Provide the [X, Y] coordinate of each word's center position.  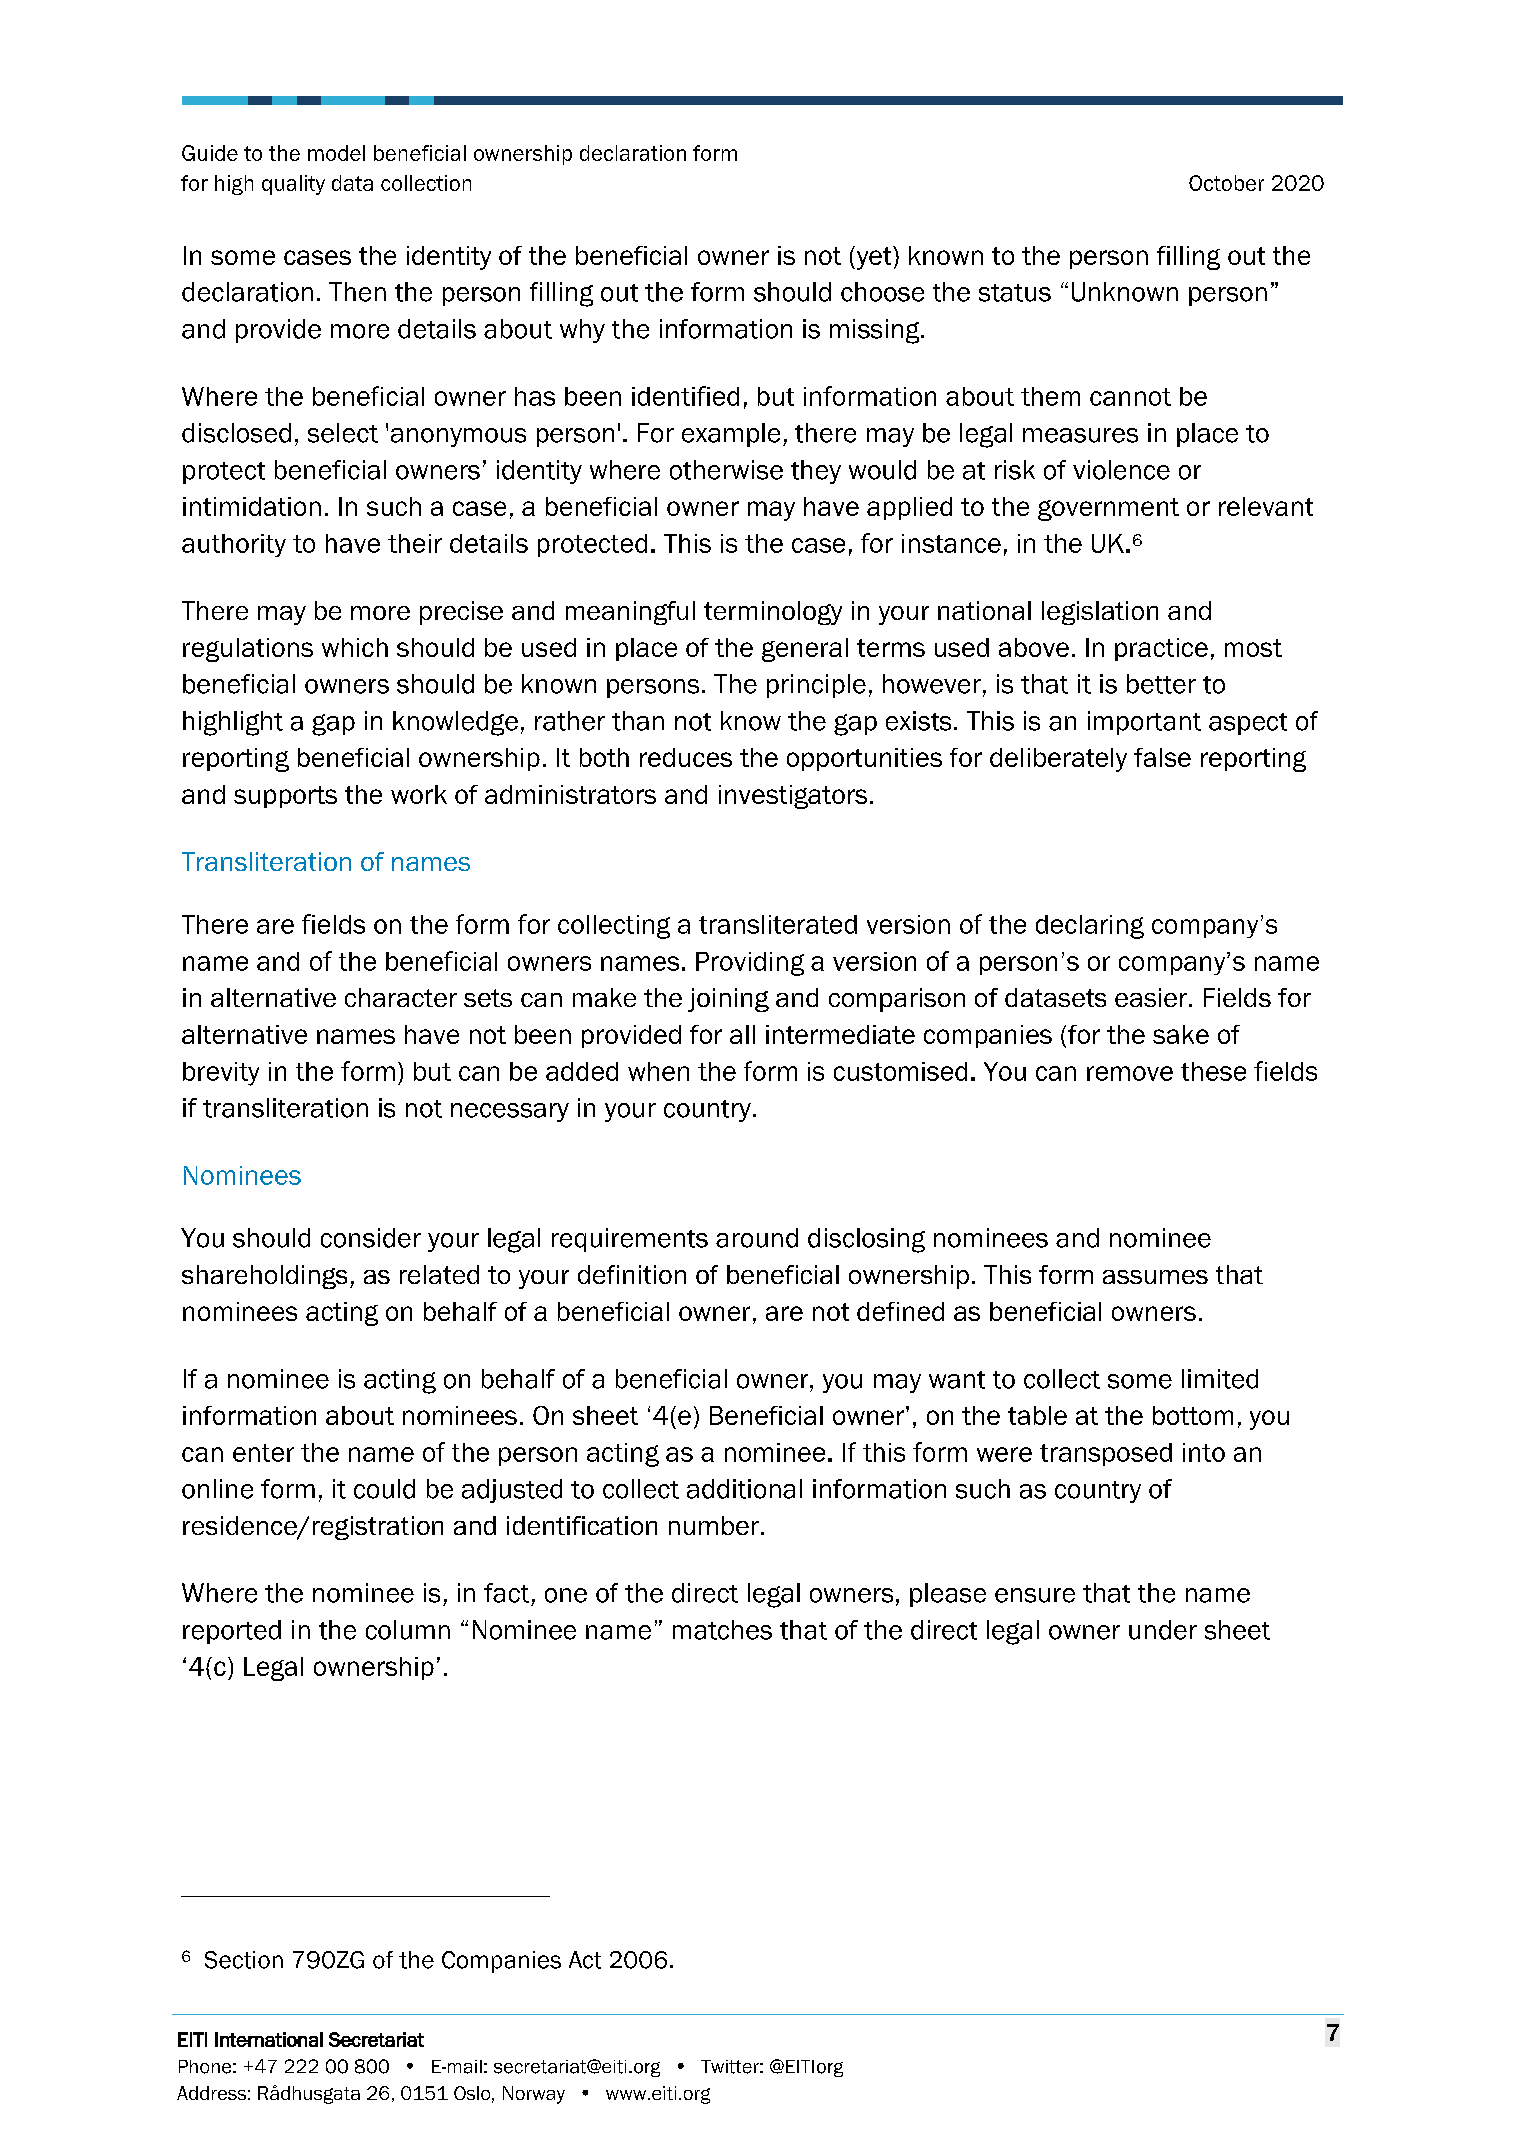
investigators [793, 797]
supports [285, 797]
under [1163, 1630]
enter [263, 1453]
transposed [1106, 1454]
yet [874, 258]
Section [244, 1960]
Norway [534, 2095]
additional [744, 1489]
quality [293, 185]
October [1226, 183]
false [1162, 757]
